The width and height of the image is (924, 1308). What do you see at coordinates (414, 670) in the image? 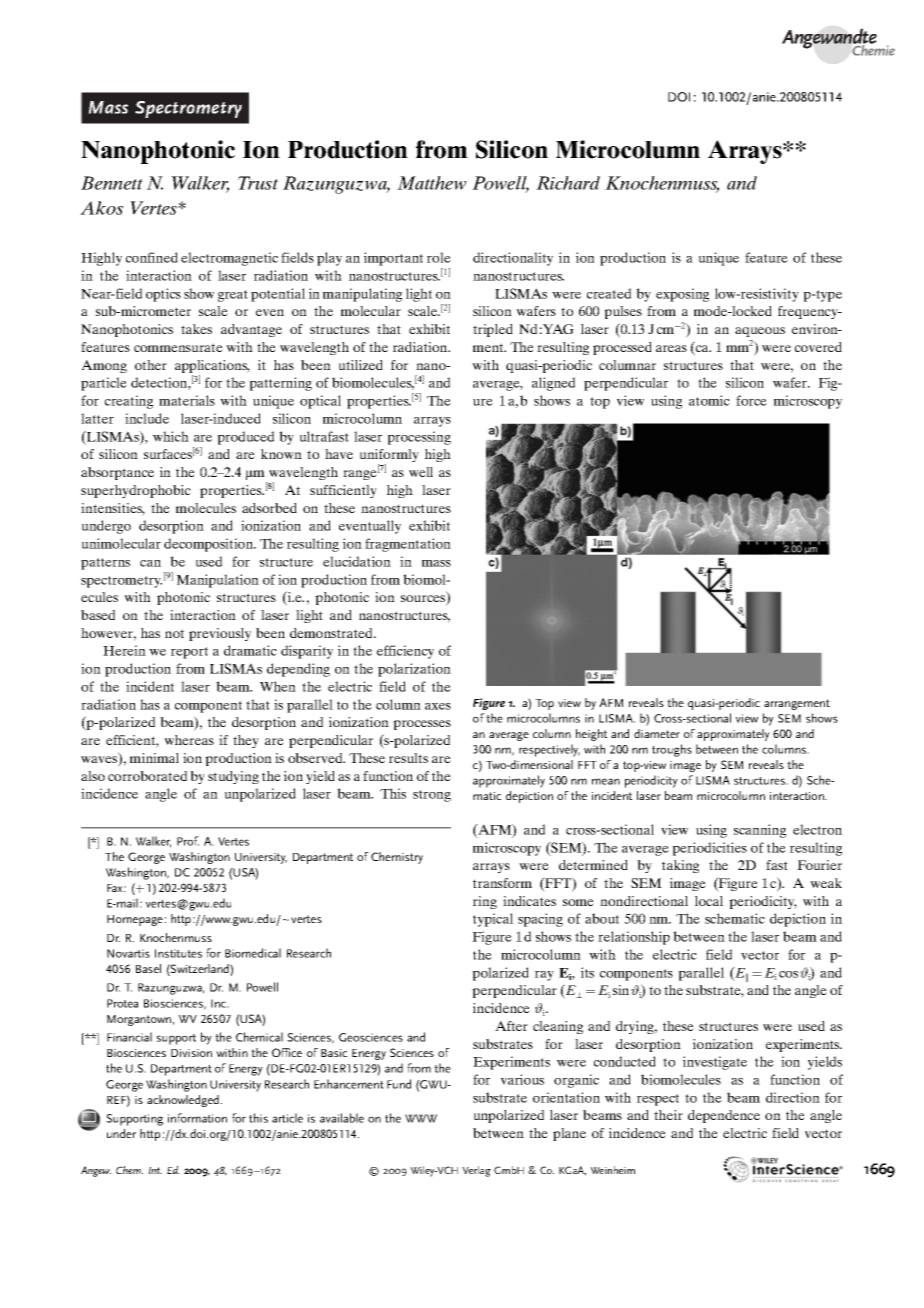
I see `polarization` at bounding box center [414, 670].
